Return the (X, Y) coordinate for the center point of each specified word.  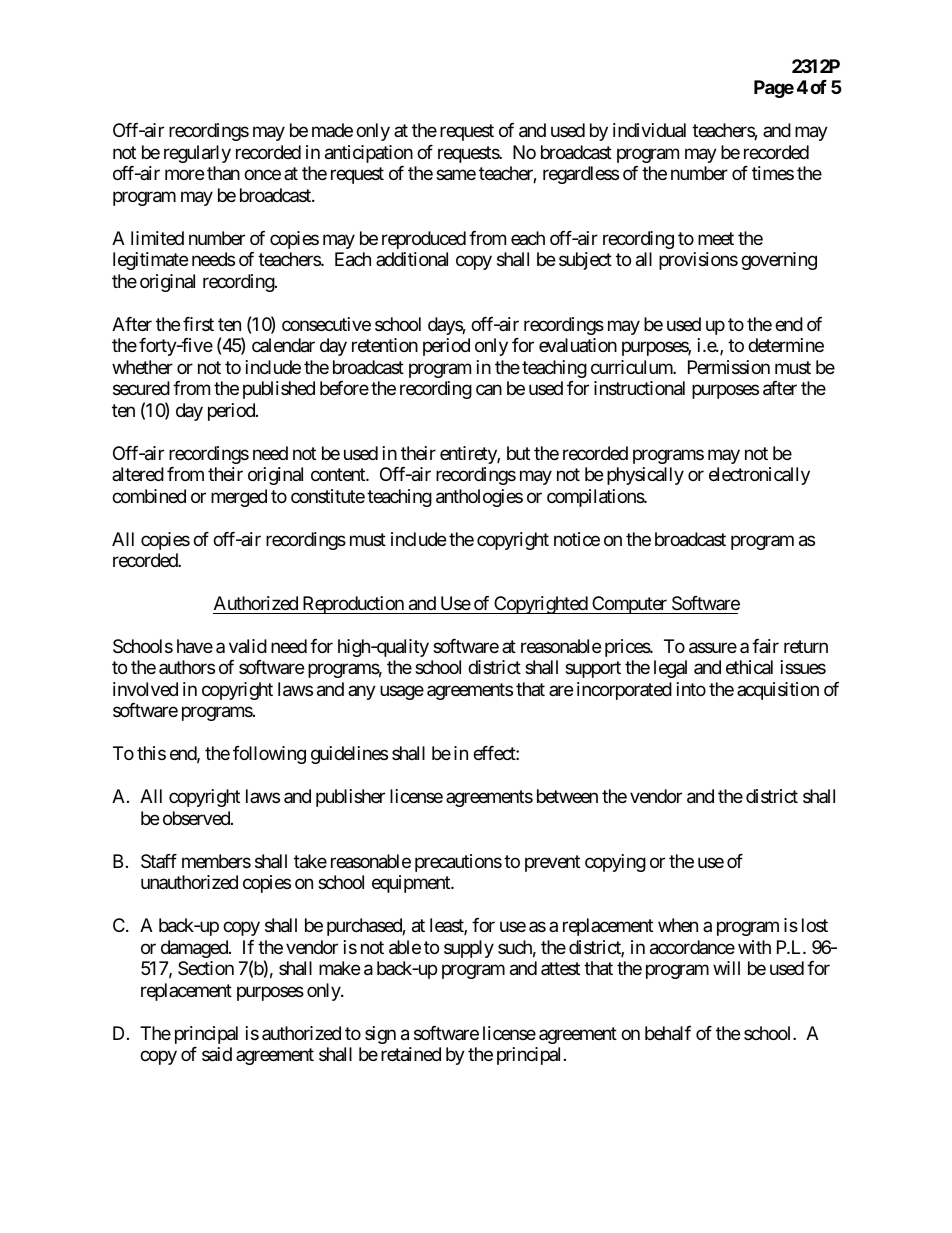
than (223, 173)
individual (649, 130)
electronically (759, 476)
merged (239, 498)
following (269, 755)
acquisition (778, 691)
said (217, 1054)
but (518, 453)
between (567, 796)
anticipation (369, 154)
